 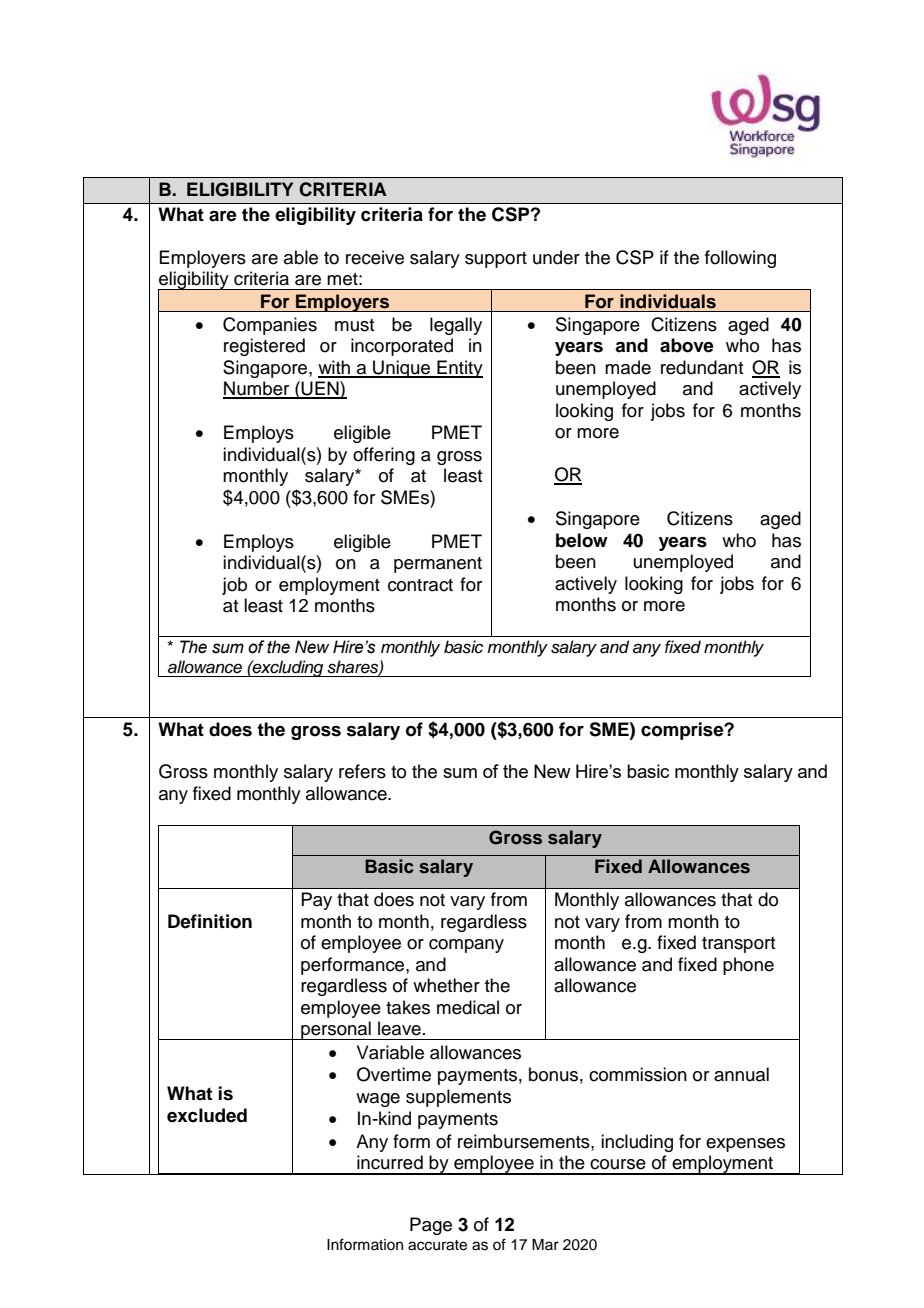 What do you see at coordinates (431, 1226) in the image?
I see `Page` at bounding box center [431, 1226].
